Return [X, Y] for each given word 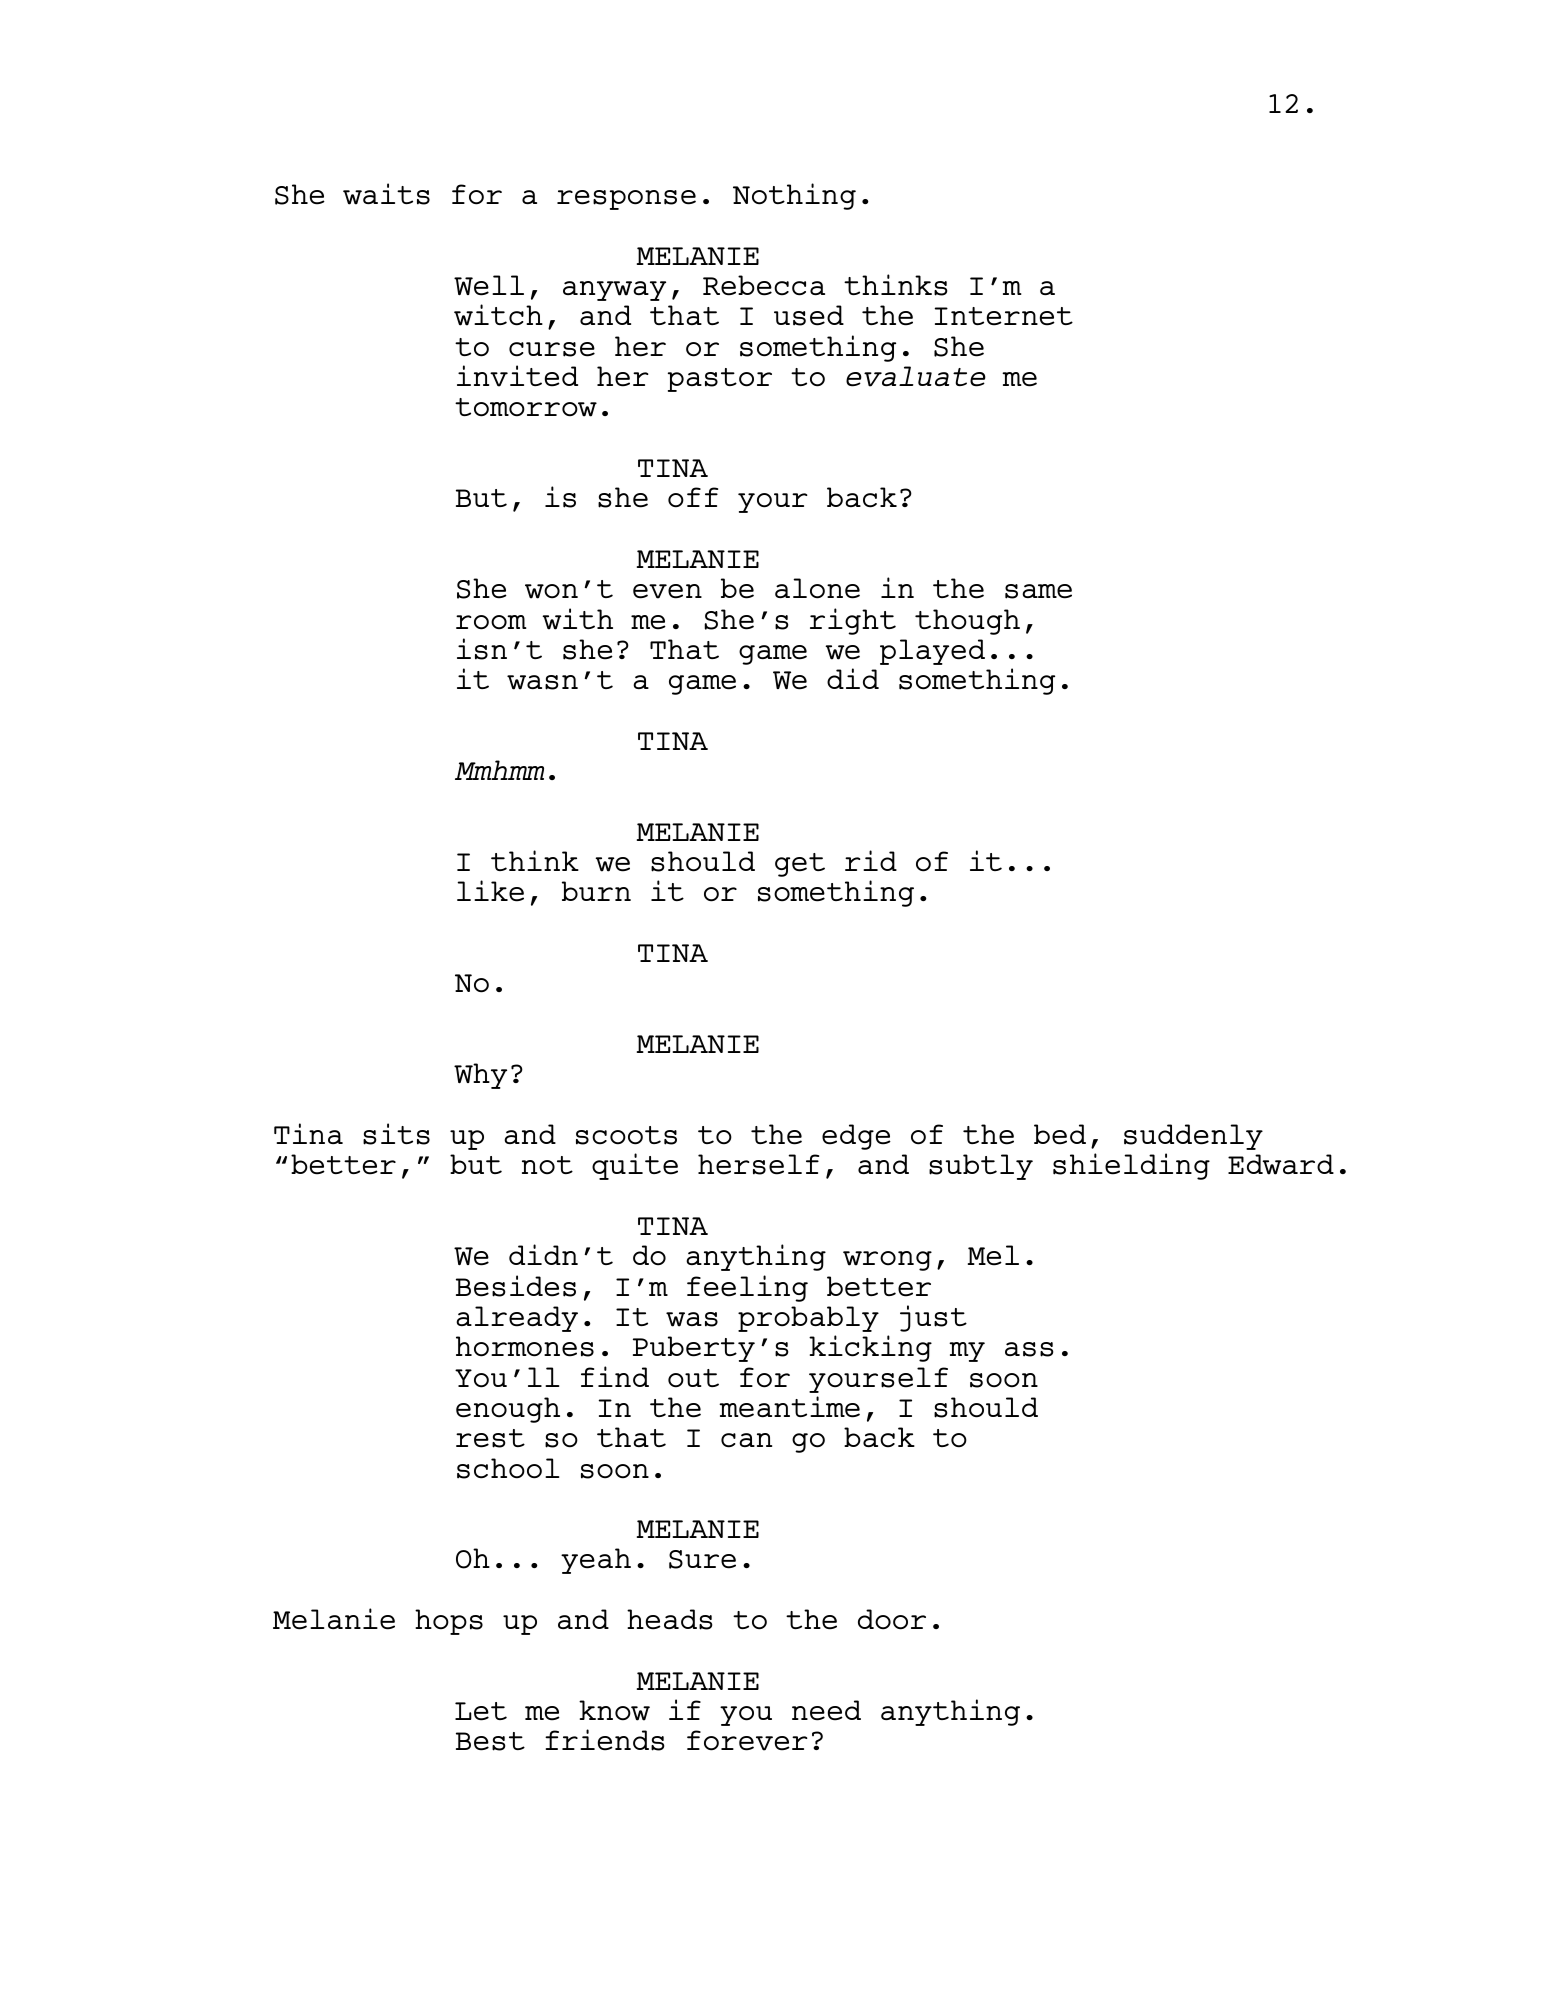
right [853, 621]
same [1038, 591]
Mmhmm [499, 770]
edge [856, 1137]
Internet [1004, 316]
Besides [516, 1286]
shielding [1131, 1166]
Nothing [794, 196]
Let [481, 1711]
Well [489, 285]
